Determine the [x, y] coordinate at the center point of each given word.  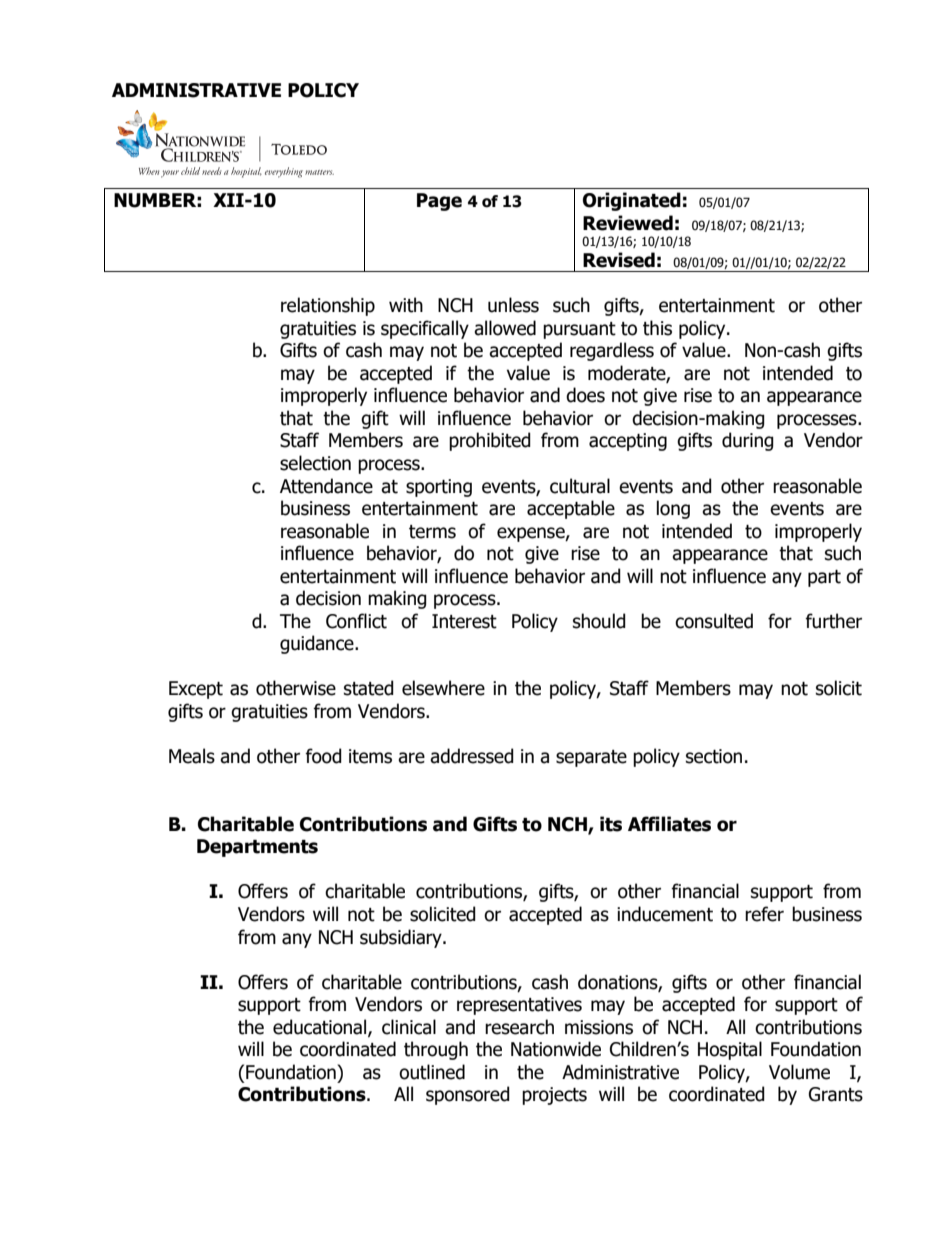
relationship [328, 306]
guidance [318, 644]
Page [439, 202]
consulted [714, 621]
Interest [464, 621]
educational [321, 1028]
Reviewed [628, 223]
